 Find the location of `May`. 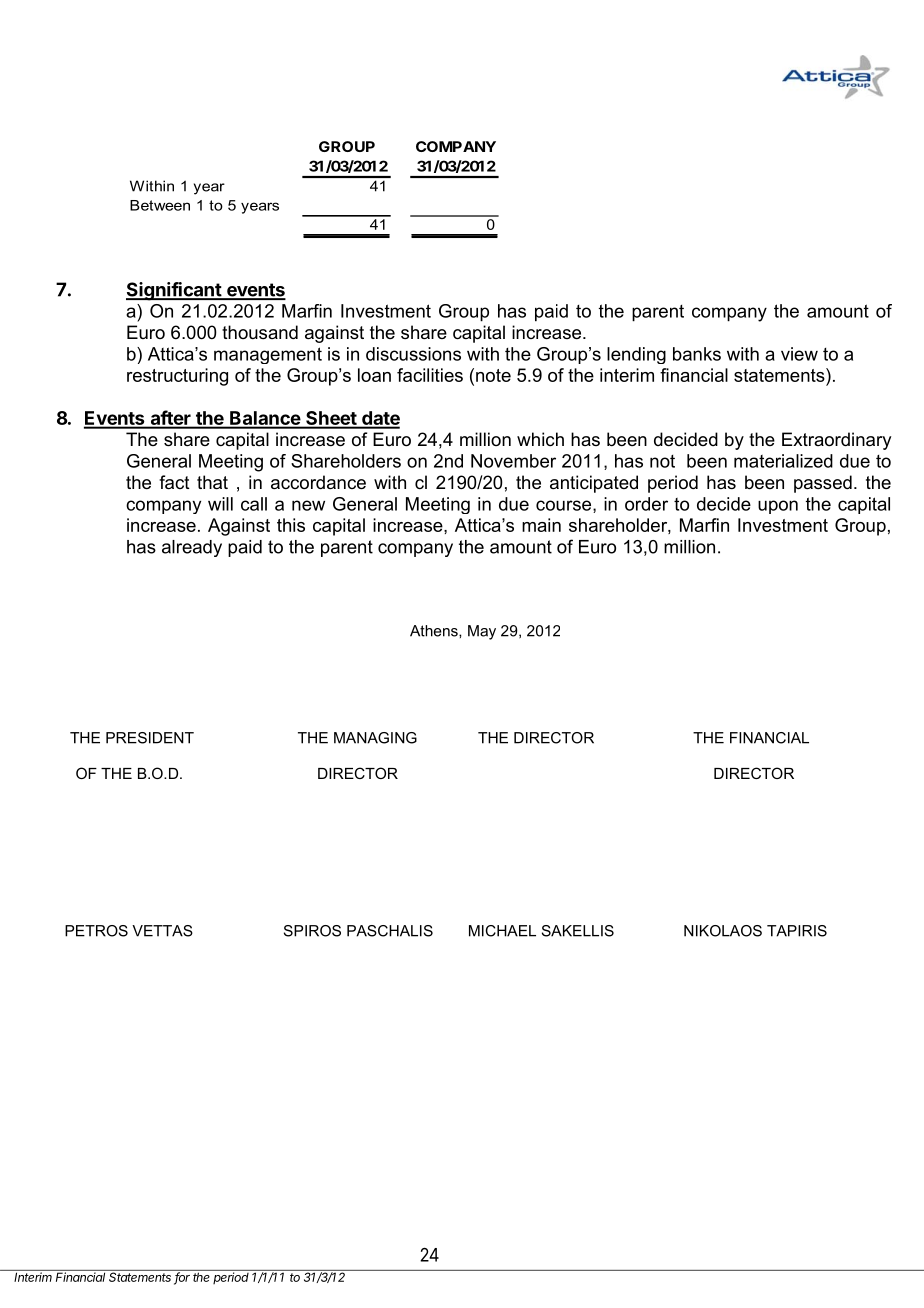

May is located at coordinates (482, 632).
